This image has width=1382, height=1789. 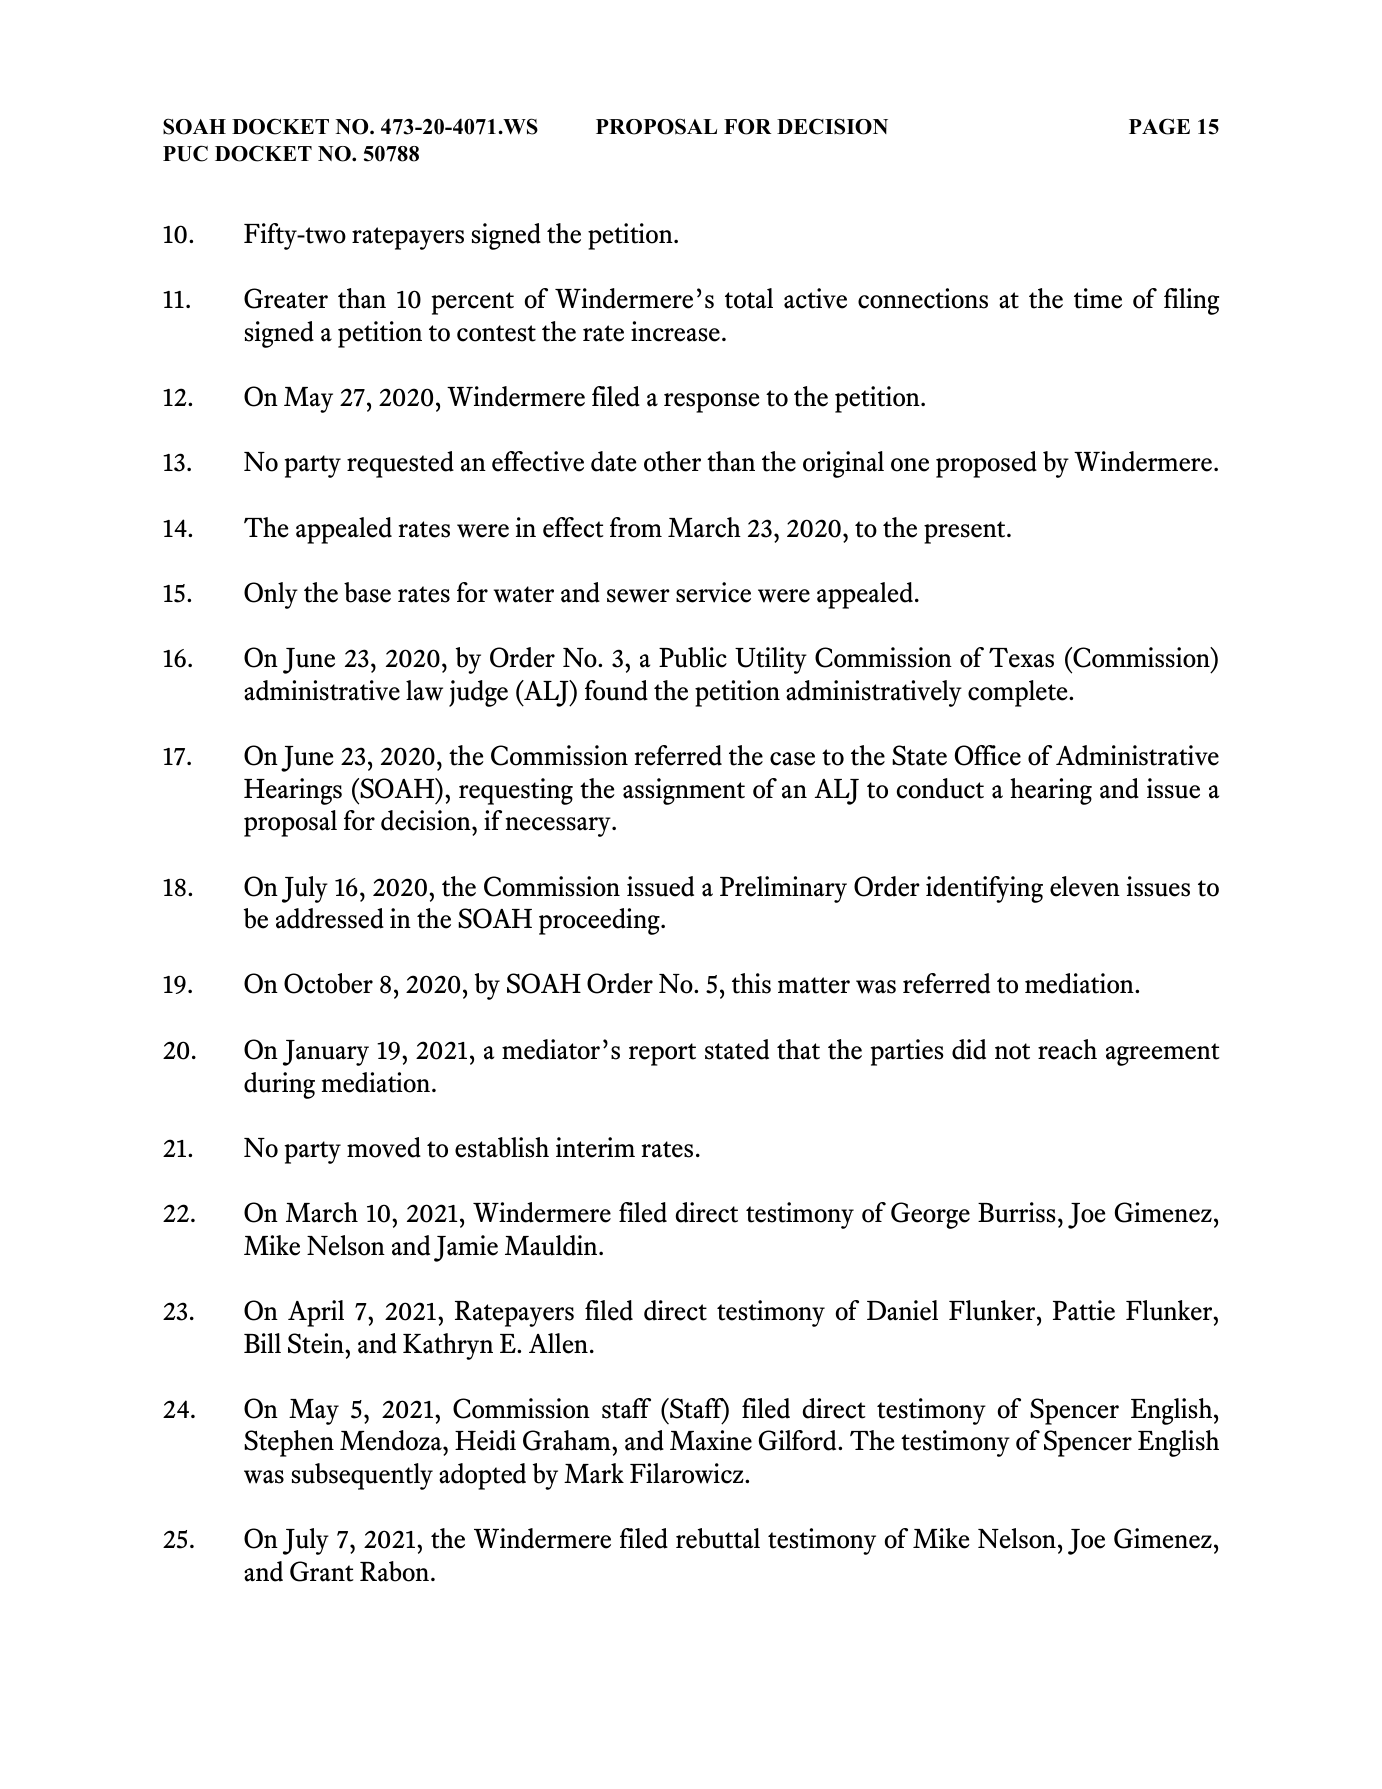 What do you see at coordinates (986, 464) in the image?
I see `proposed` at bounding box center [986, 464].
